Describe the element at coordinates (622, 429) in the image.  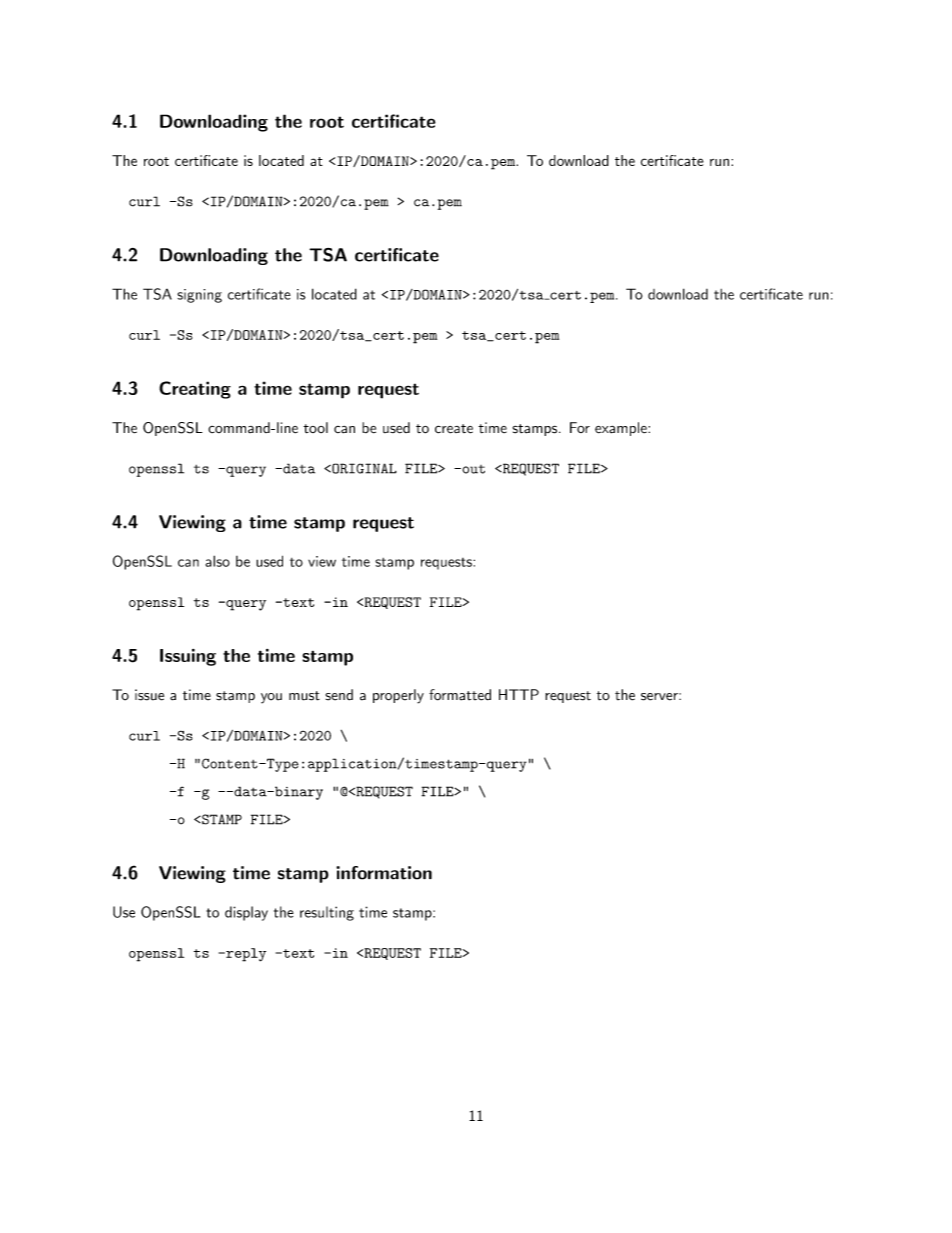
I see `example` at that location.
